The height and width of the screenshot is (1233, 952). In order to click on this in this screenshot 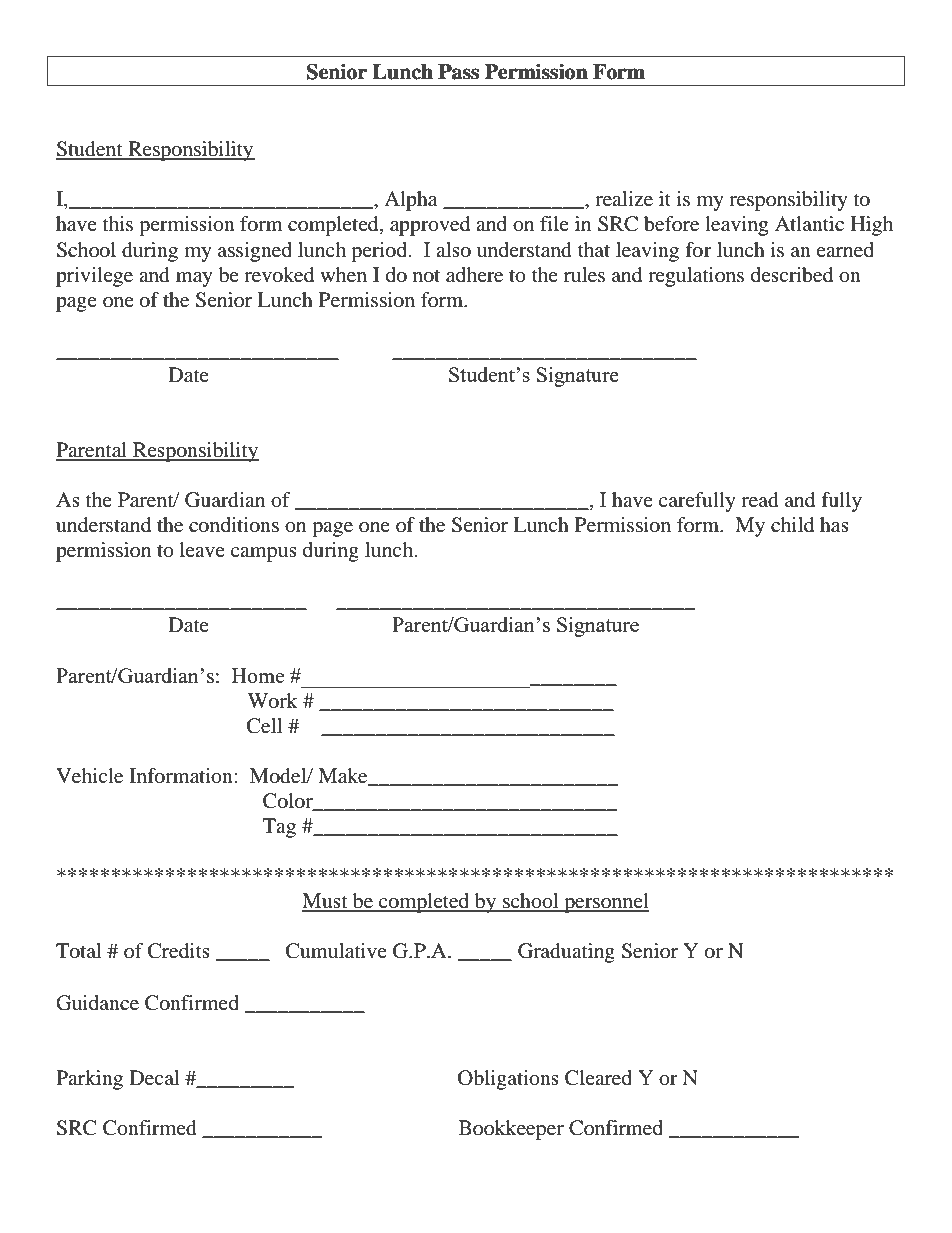, I will do `click(118, 223)`.
